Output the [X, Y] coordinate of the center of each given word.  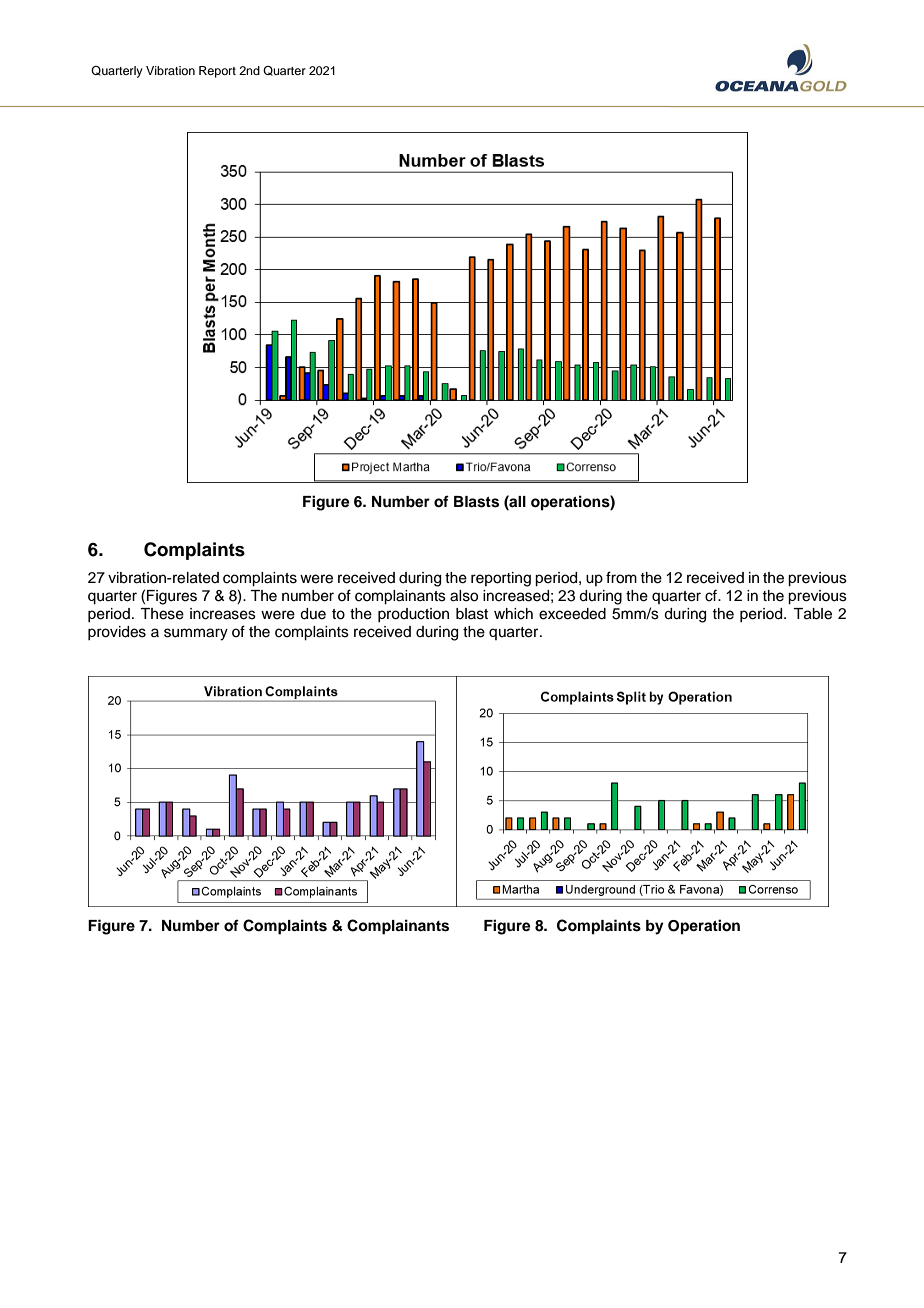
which [513, 614]
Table [812, 614]
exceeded [572, 614]
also [464, 596]
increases [223, 614]
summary [196, 634]
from [621, 577]
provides [117, 633]
